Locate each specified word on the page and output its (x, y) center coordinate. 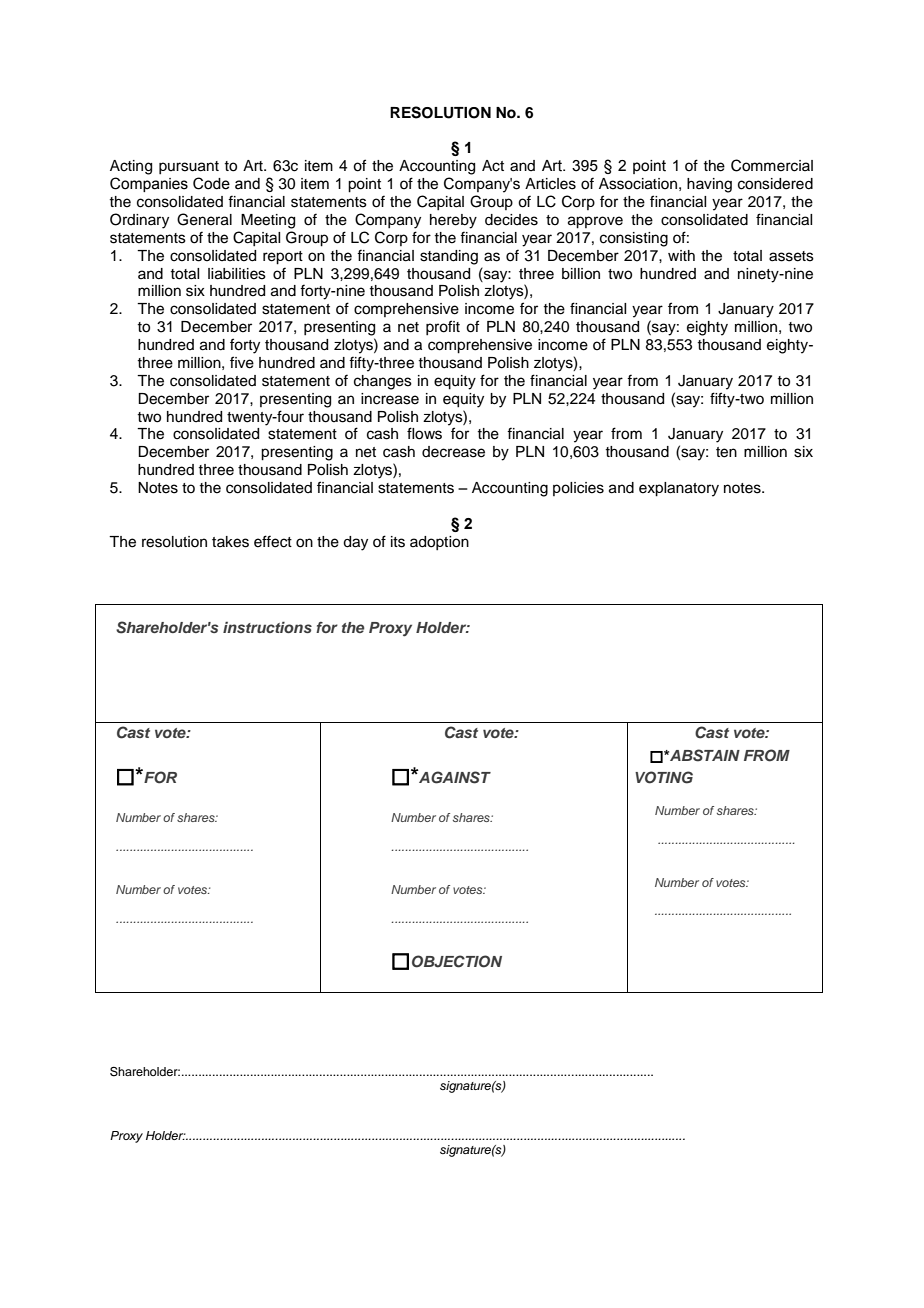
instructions (267, 627)
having (709, 185)
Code (211, 183)
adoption (439, 543)
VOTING (664, 777)
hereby (453, 221)
